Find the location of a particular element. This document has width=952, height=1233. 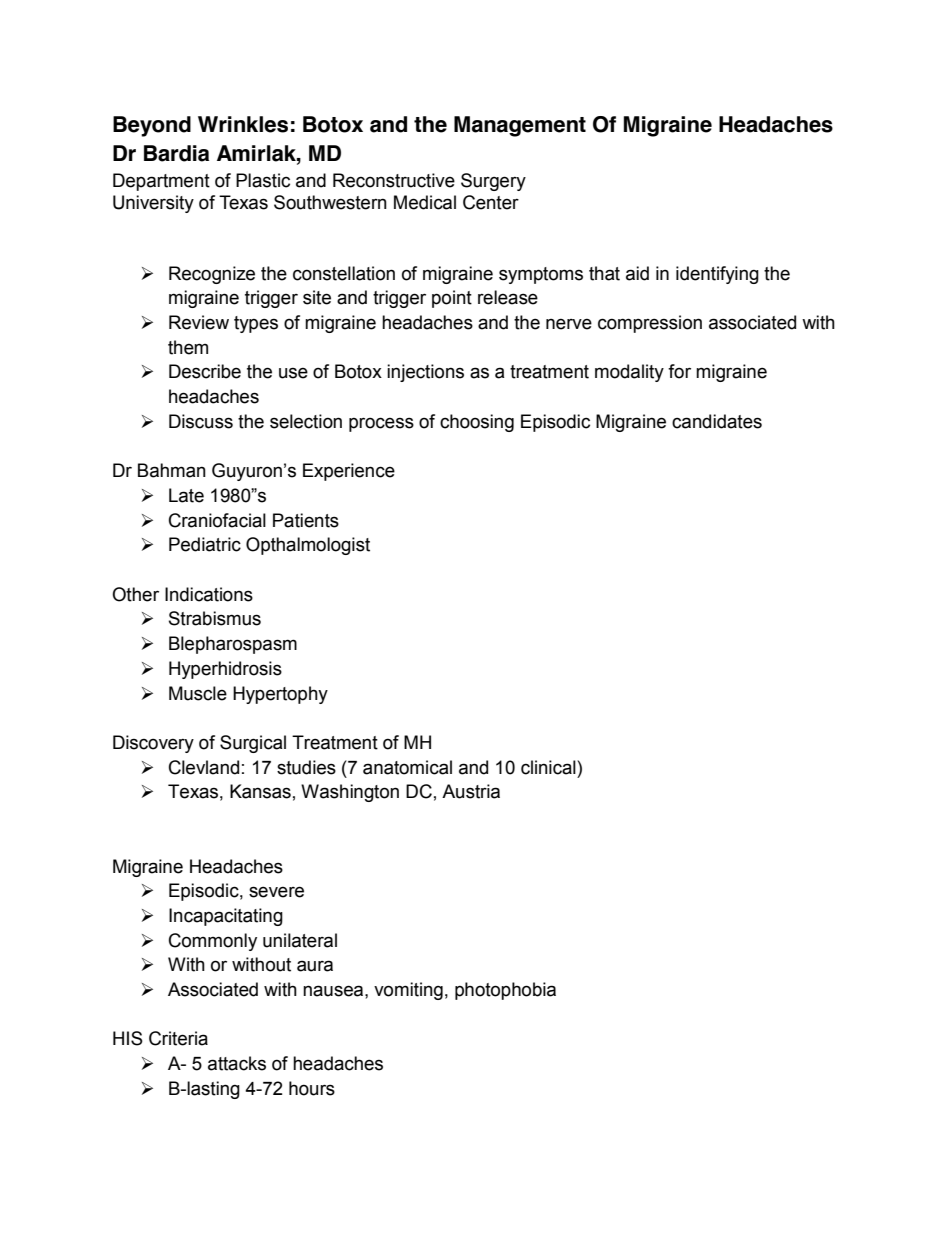

Bardia is located at coordinates (176, 153).
